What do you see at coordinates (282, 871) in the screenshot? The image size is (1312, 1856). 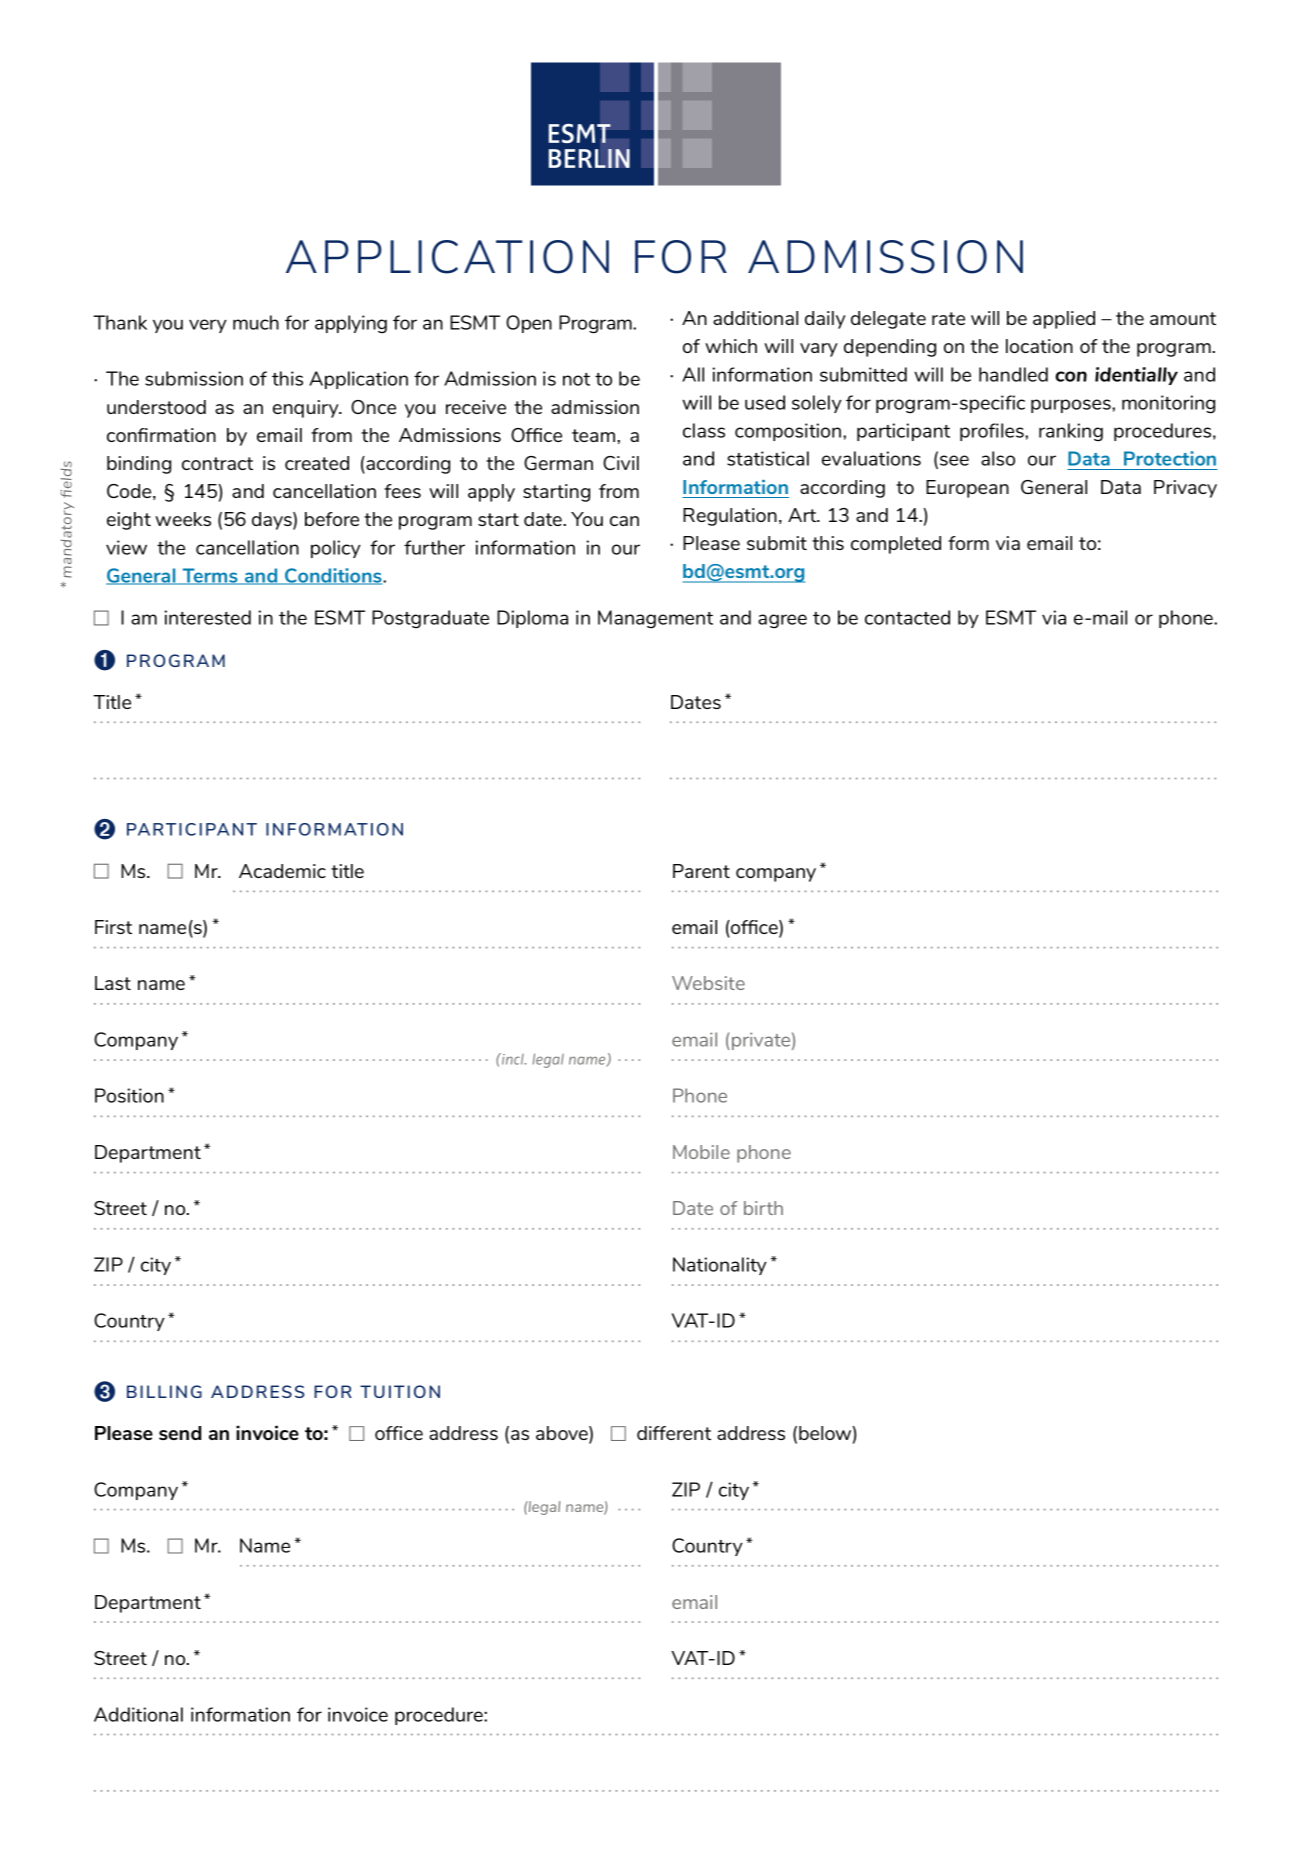 I see `Academic` at bounding box center [282, 871].
